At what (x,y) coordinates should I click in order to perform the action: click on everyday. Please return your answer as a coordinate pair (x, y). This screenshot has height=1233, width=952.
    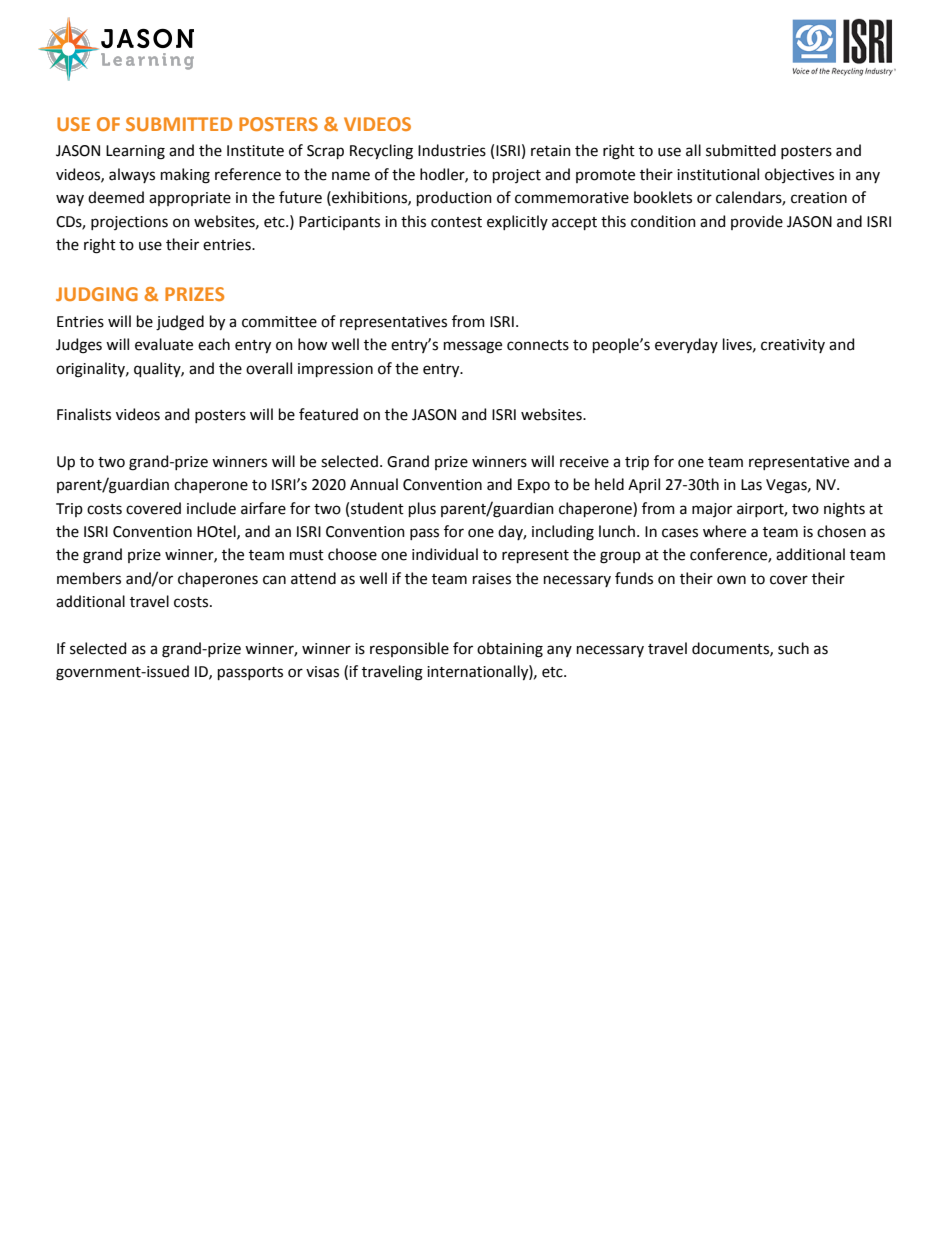
    Looking at the image, I should click on (686, 345).
